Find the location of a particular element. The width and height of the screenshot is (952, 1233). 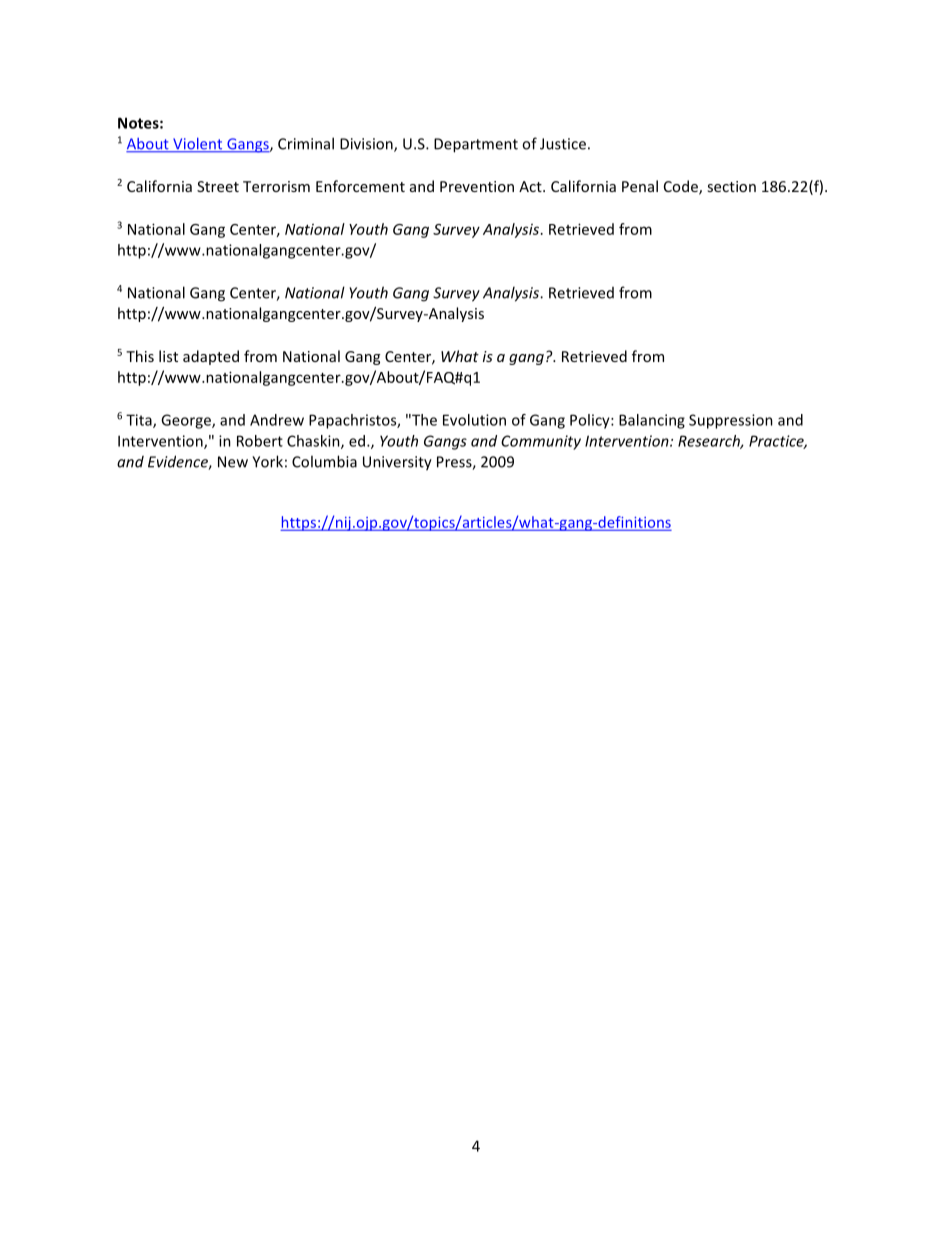

Balancing is located at coordinates (652, 421).
